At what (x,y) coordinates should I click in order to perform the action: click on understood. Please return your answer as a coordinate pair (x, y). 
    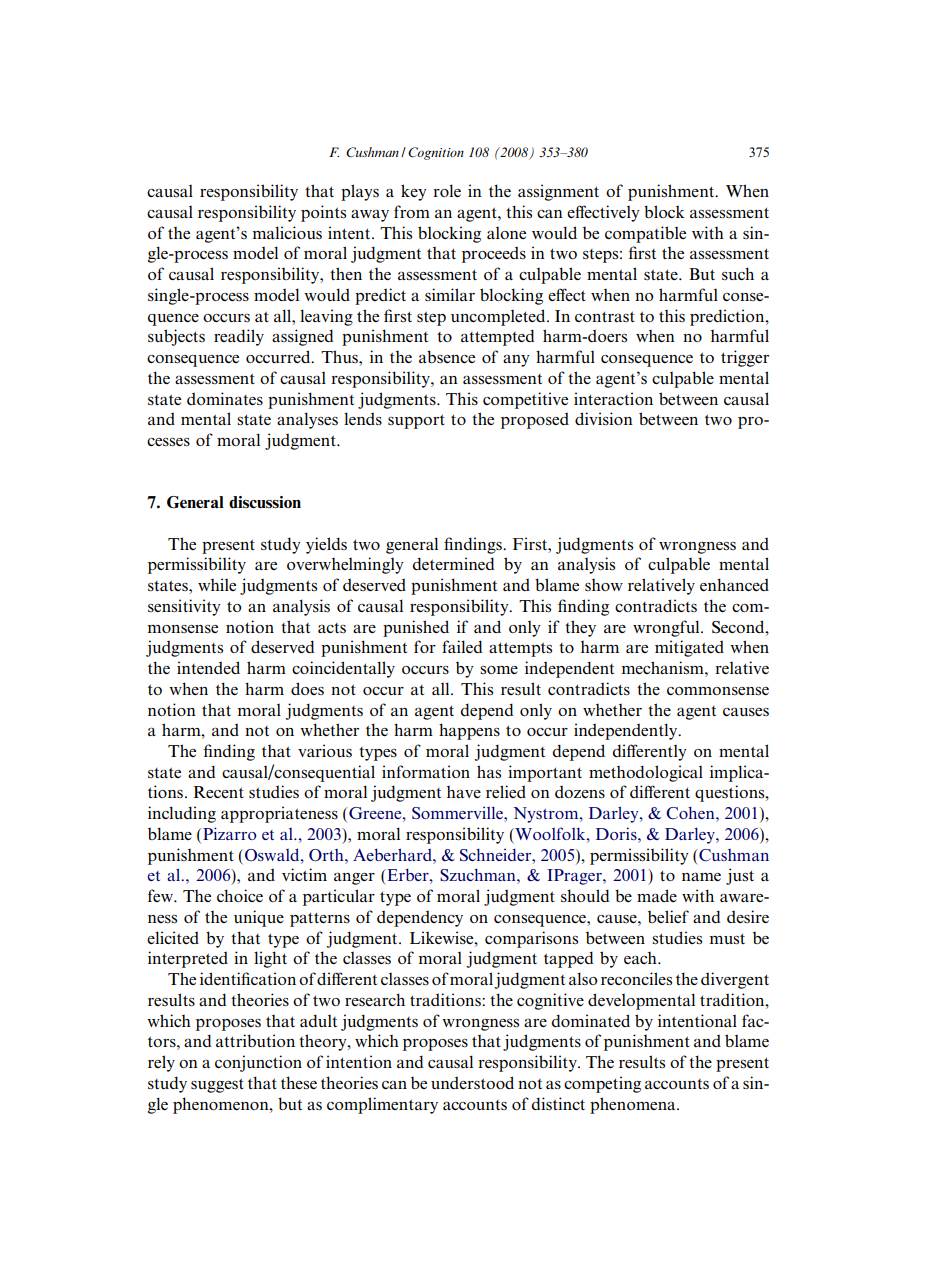
    Looking at the image, I should click on (472, 1082).
